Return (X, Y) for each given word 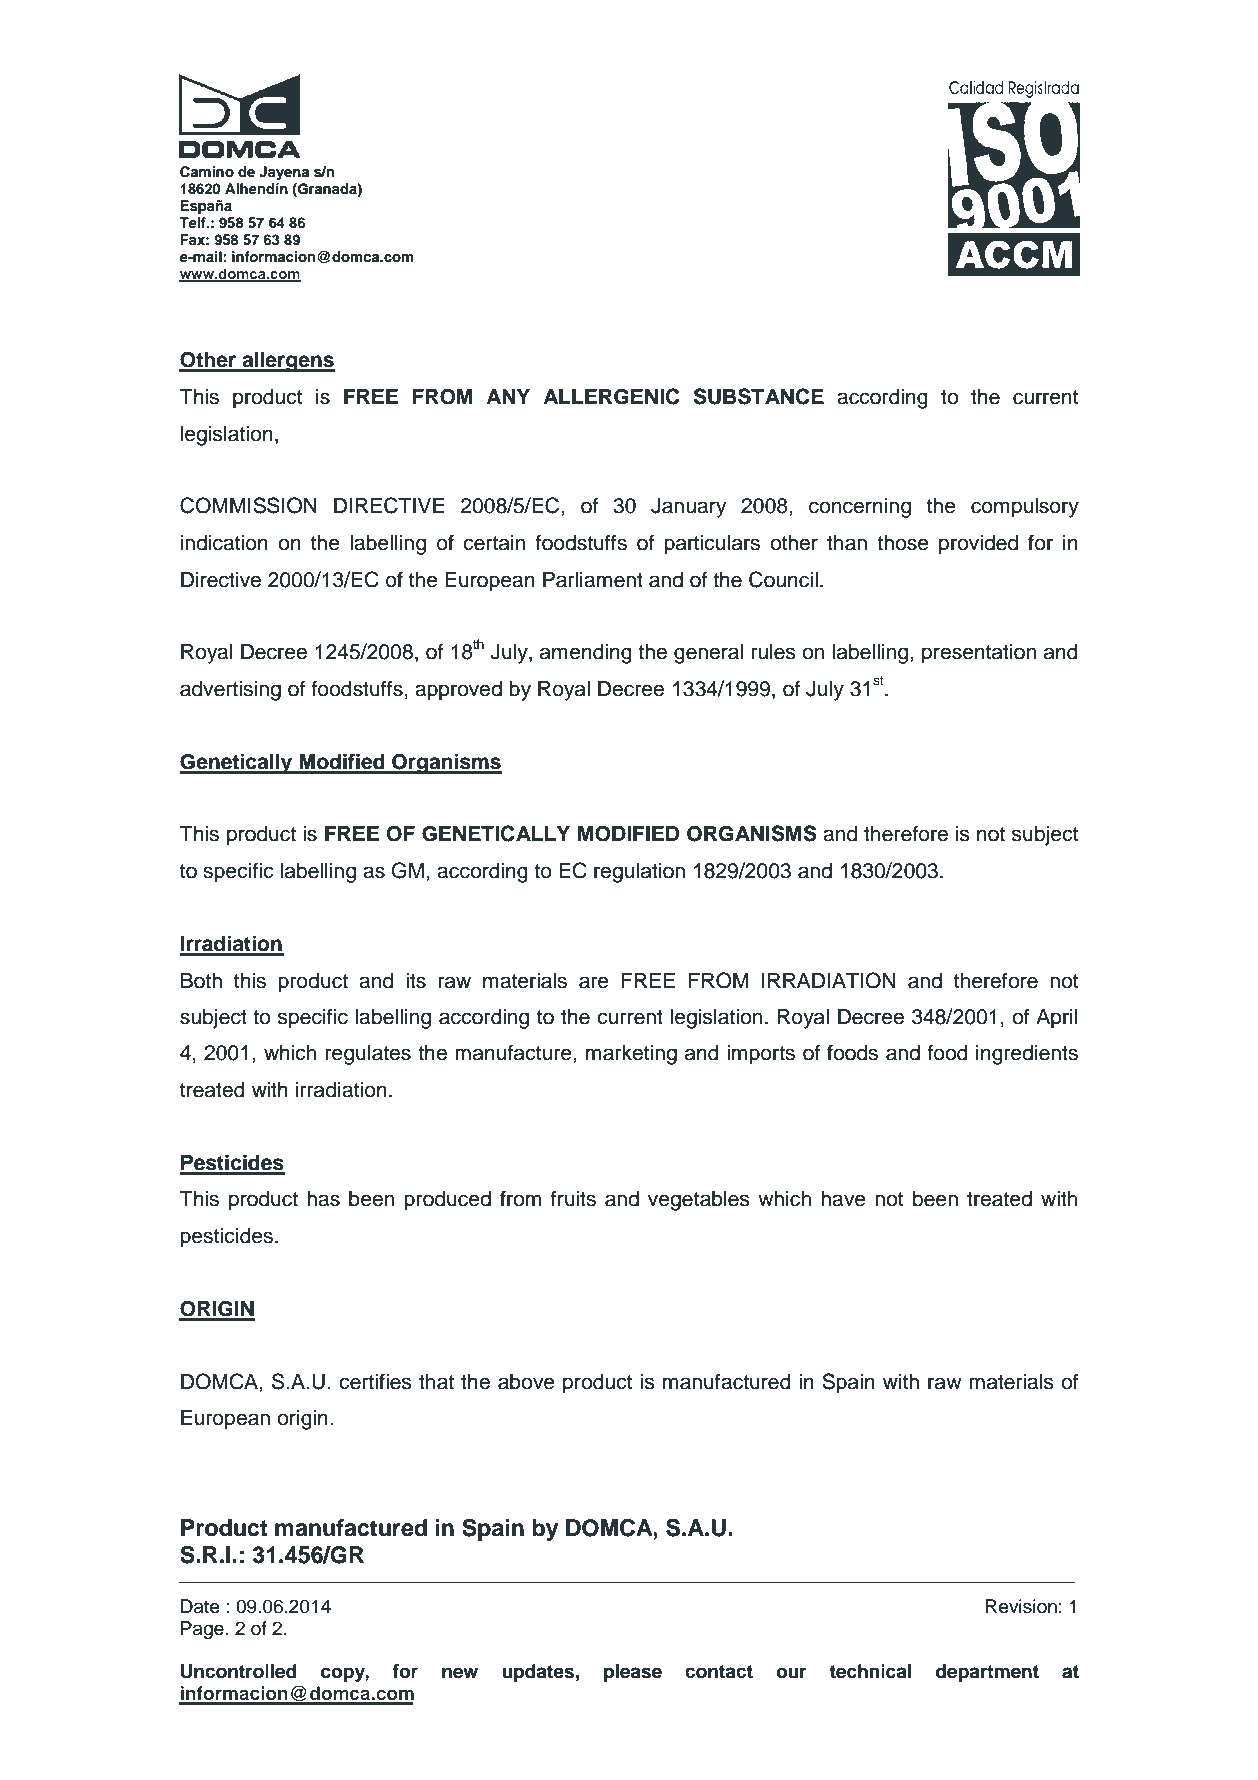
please (633, 1673)
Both (201, 981)
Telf (193, 222)
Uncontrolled (239, 1671)
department (987, 1673)
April (1056, 1019)
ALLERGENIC (611, 396)
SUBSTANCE (759, 396)
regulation (639, 873)
